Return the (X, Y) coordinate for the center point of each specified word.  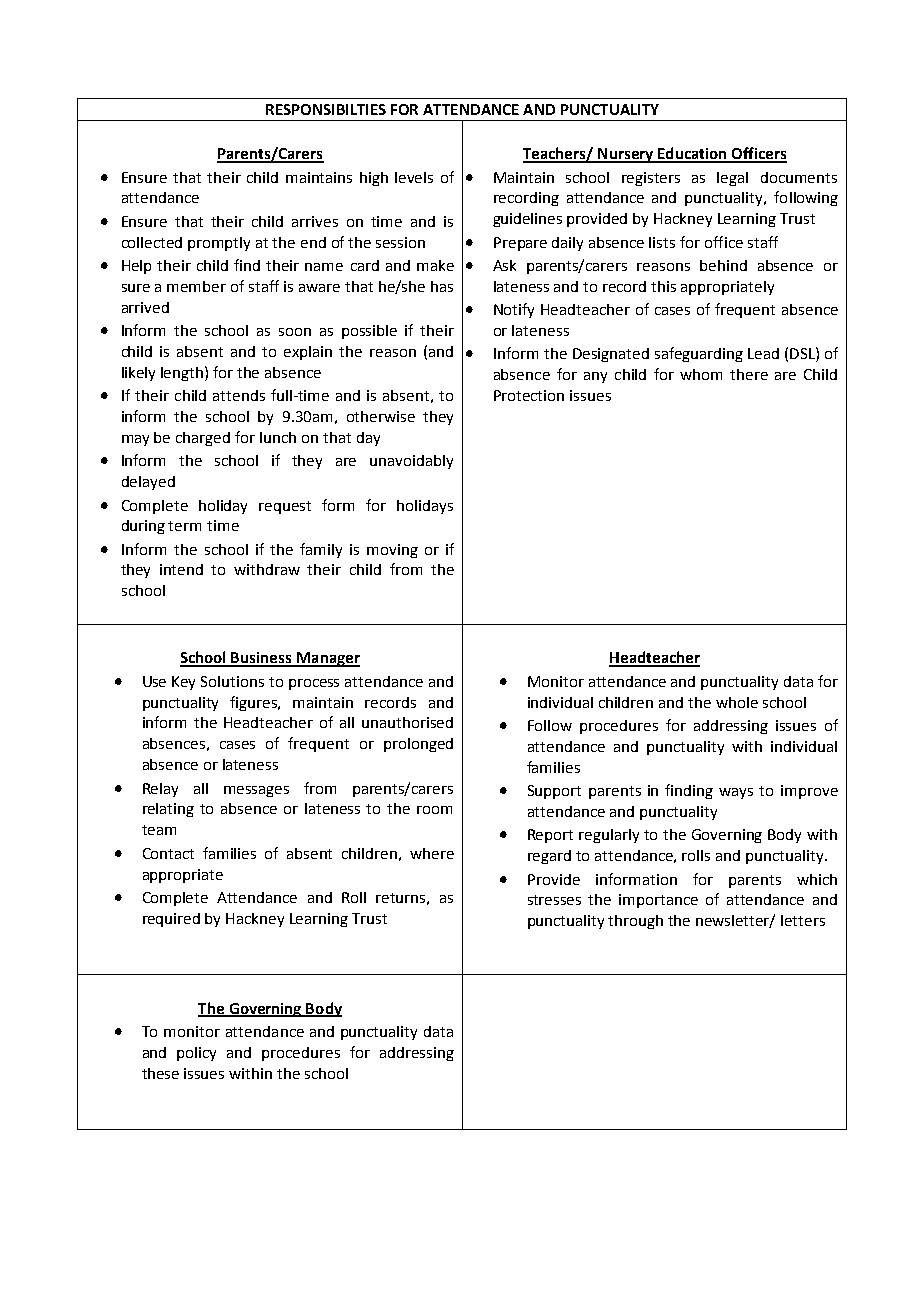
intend (181, 569)
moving (392, 551)
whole (737, 702)
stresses (554, 900)
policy (196, 1054)
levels (414, 177)
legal (732, 179)
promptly (219, 244)
